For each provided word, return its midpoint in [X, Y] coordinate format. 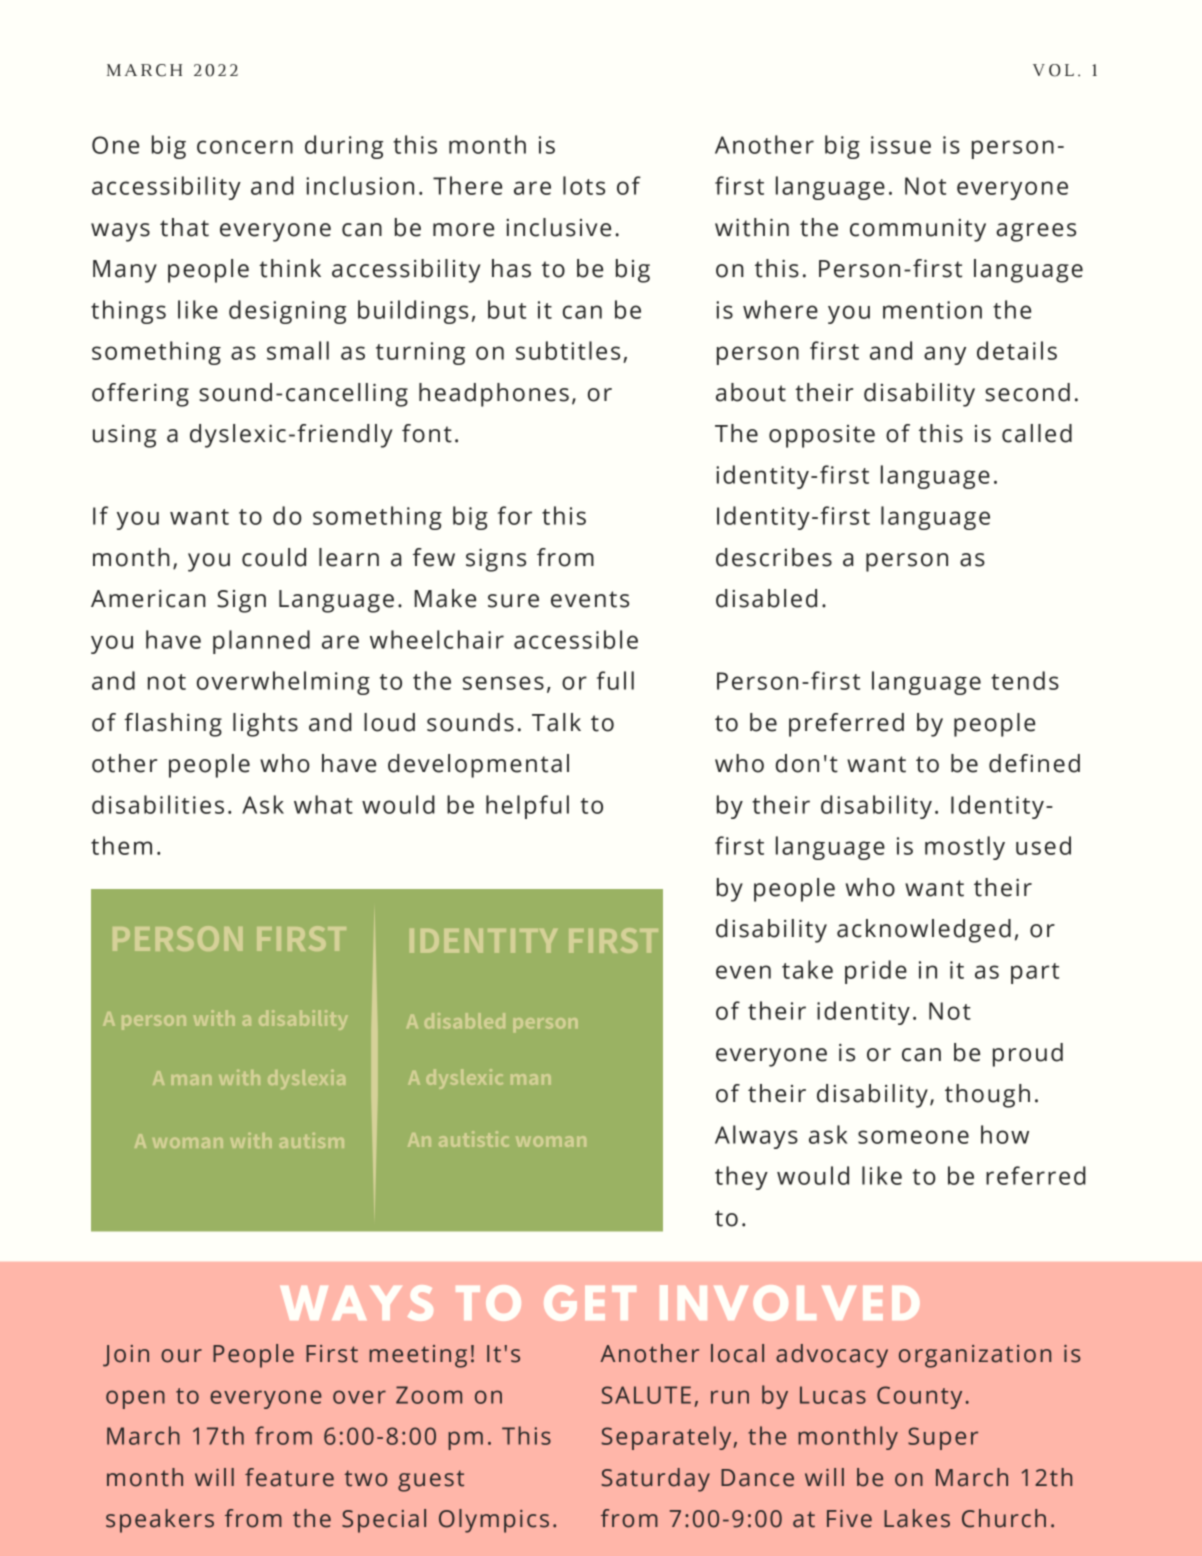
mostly [965, 848]
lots [584, 185]
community [918, 230]
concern [245, 147]
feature [289, 1477]
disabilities [158, 804]
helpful [527, 807]
